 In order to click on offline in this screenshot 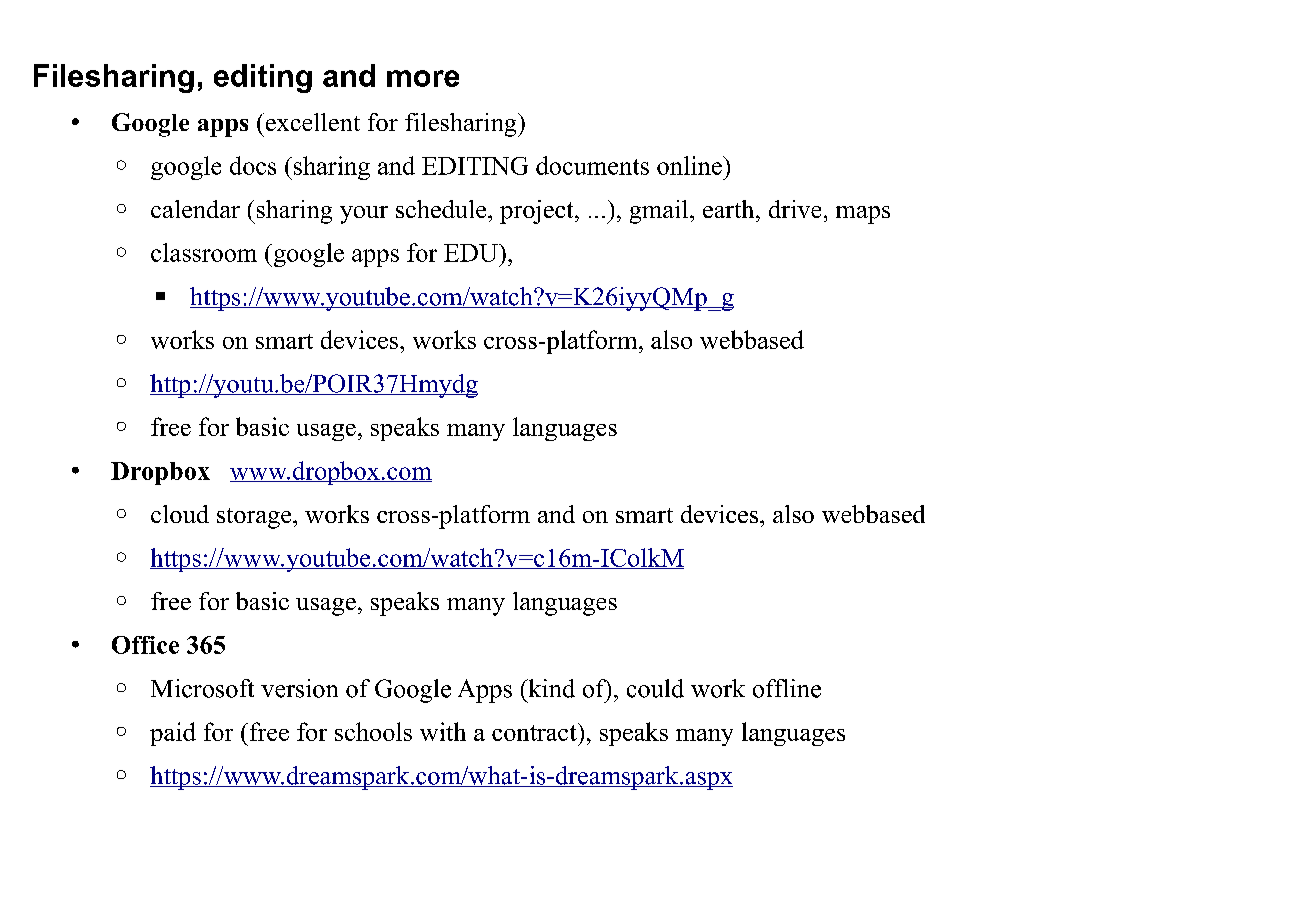, I will do `click(787, 688)`.
